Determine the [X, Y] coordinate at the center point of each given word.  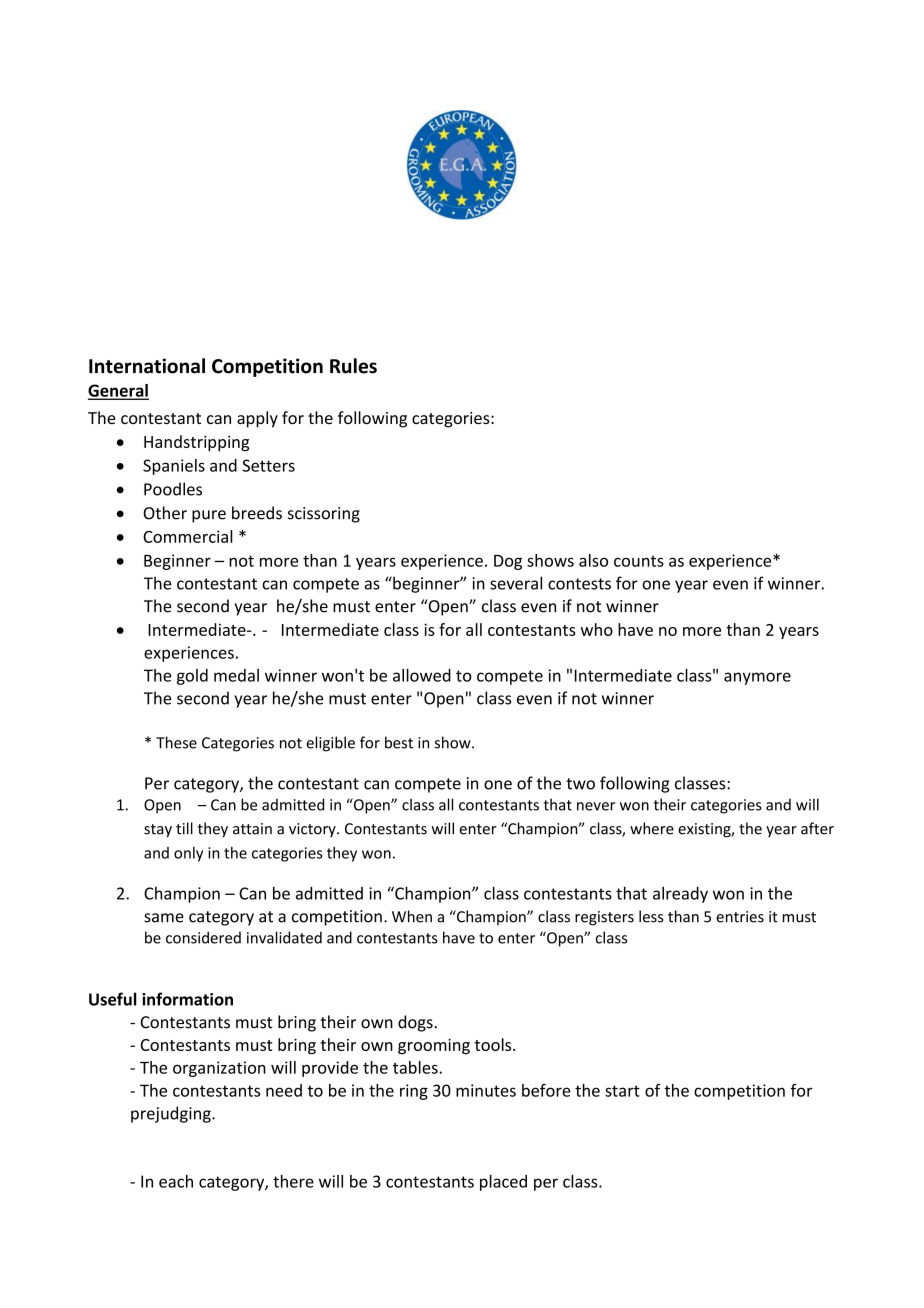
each [176, 1181]
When [412, 916]
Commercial [188, 536]
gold [192, 677]
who [597, 629]
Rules [353, 366]
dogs [416, 1023]
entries [740, 917]
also [593, 560]
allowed [422, 675]
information [187, 999]
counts [639, 561]
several [516, 583]
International [147, 366]
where [652, 828]
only [188, 854]
